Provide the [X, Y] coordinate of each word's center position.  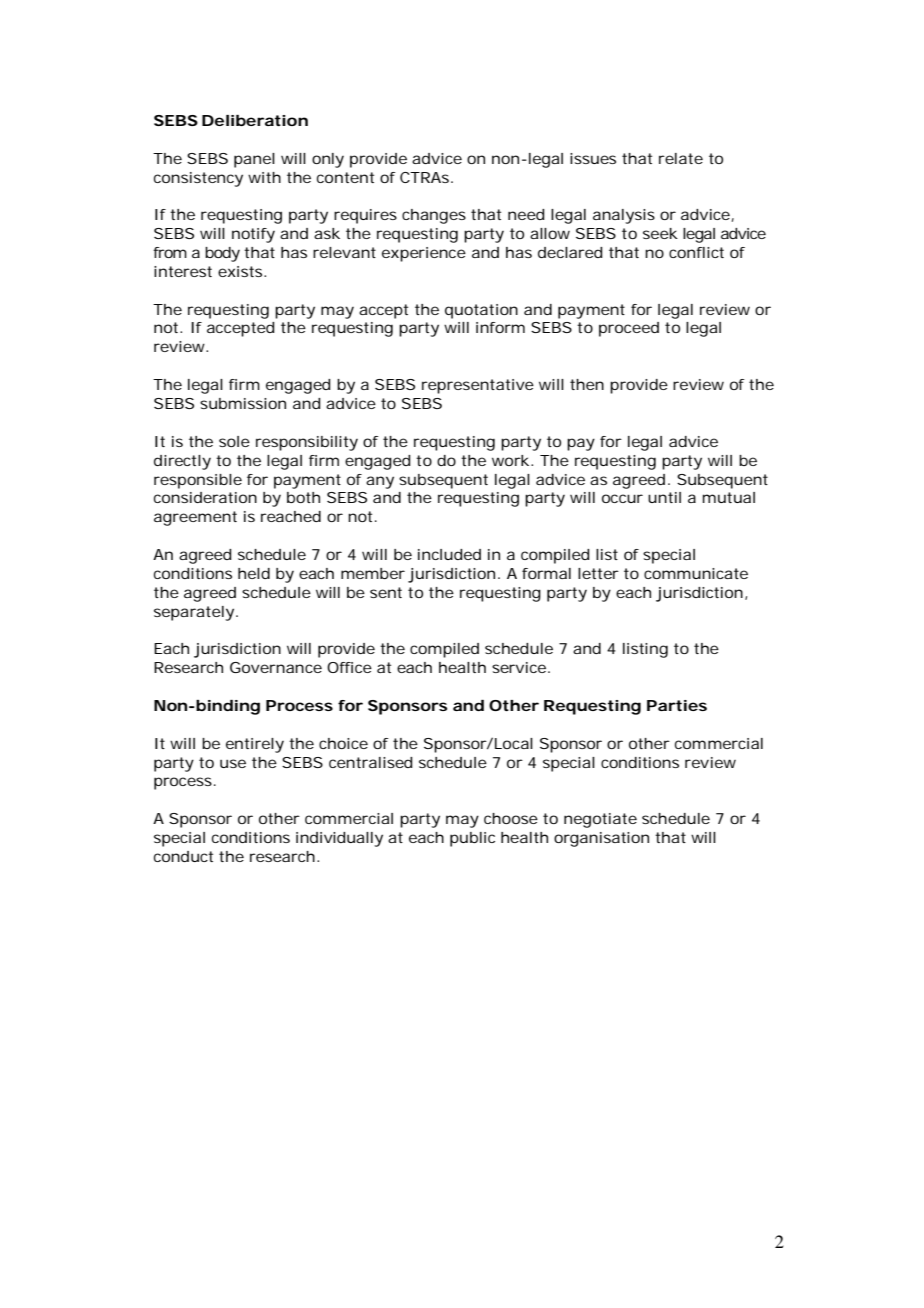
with [264, 177]
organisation [601, 839]
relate [681, 158]
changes [434, 216]
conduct [183, 856]
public [472, 839]
